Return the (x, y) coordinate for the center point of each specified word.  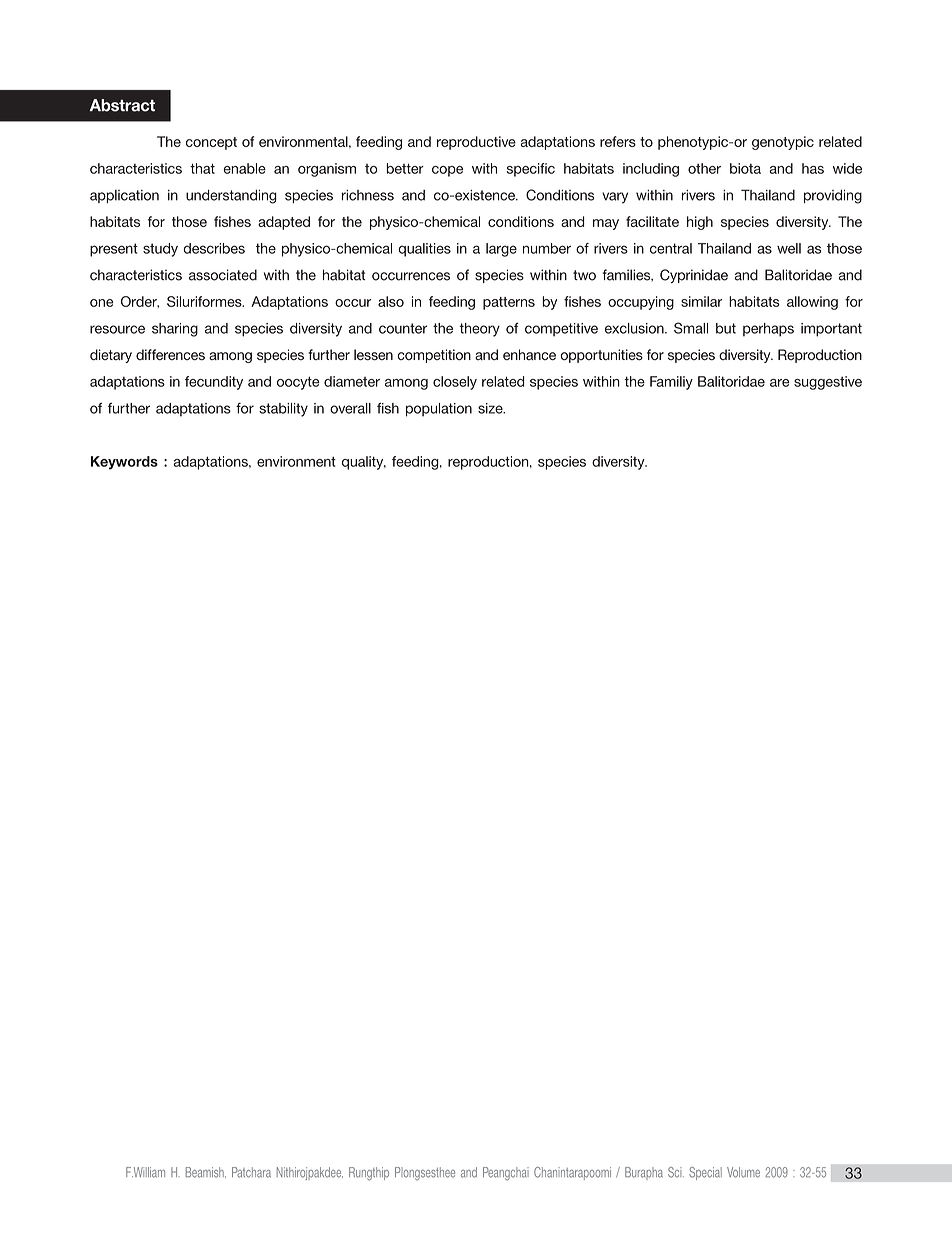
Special (705, 1173)
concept (211, 143)
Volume (743, 1172)
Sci (676, 1172)
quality (364, 463)
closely (455, 383)
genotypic (783, 143)
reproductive (476, 143)
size (491, 408)
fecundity (214, 383)
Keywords (124, 463)
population (439, 410)
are (780, 383)
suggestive (828, 383)
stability (283, 410)
